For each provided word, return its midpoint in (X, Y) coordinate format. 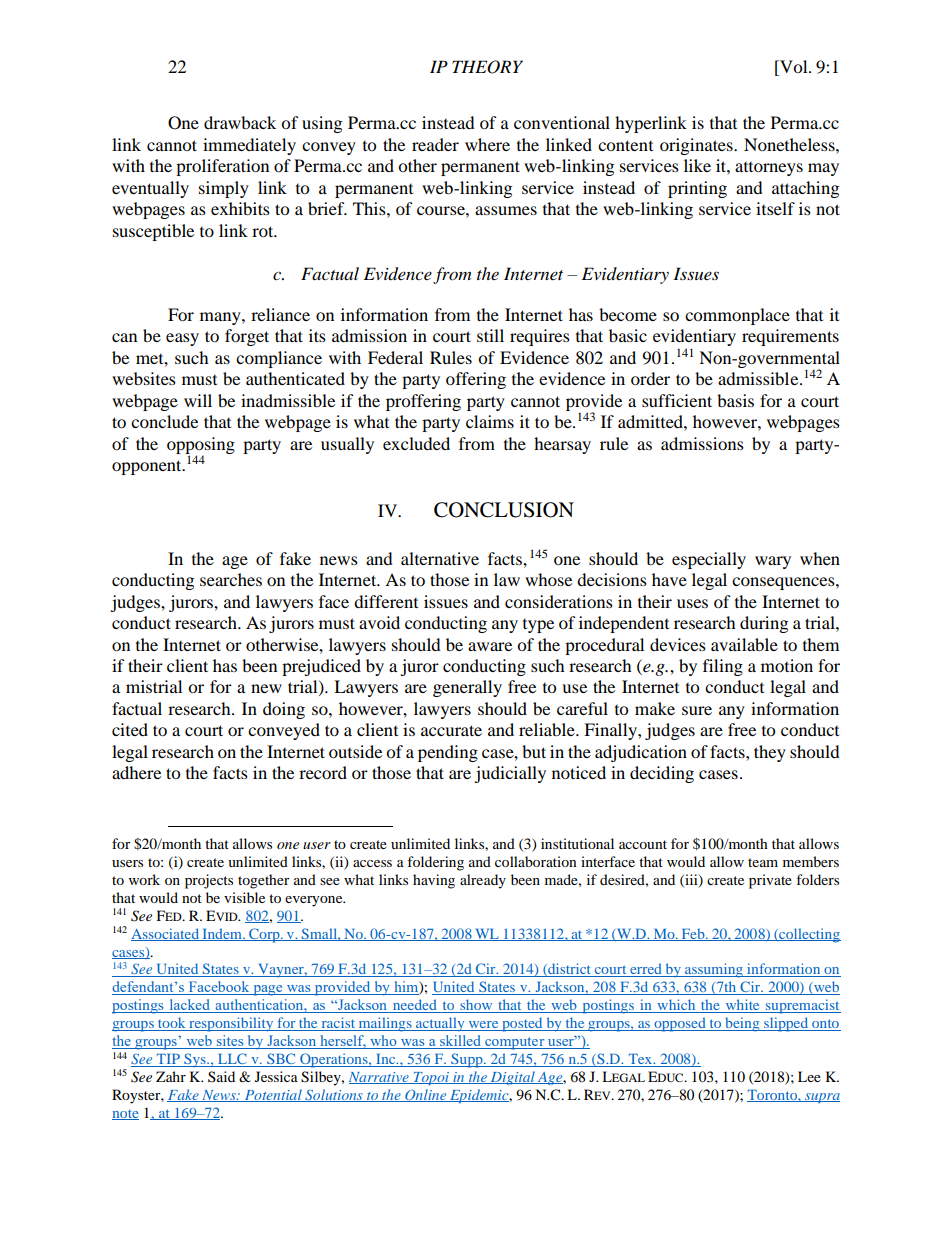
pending (448, 753)
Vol (794, 68)
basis (735, 400)
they (770, 753)
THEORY (487, 67)
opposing (201, 446)
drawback (240, 122)
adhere (136, 772)
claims (490, 421)
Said (221, 1076)
